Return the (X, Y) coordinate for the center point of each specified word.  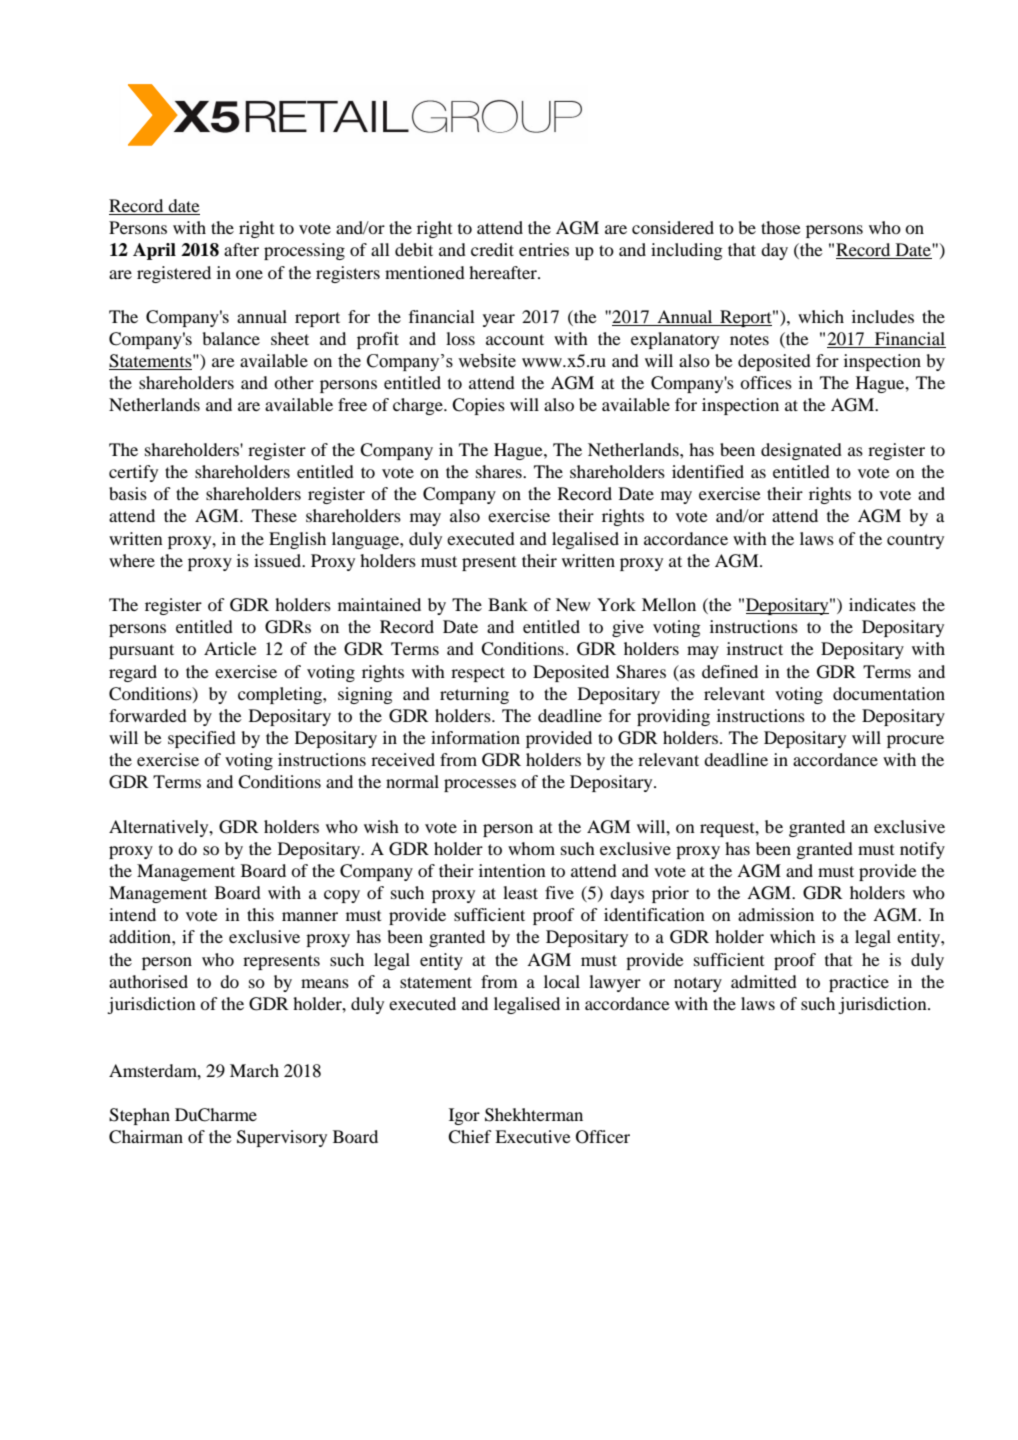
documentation (889, 693)
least (520, 892)
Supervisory (282, 1138)
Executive (533, 1136)
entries (544, 249)
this (260, 914)
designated (801, 451)
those (781, 227)
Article (230, 648)
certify (133, 473)
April (154, 251)
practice (859, 983)
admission (776, 914)
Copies (478, 406)
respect (478, 674)
